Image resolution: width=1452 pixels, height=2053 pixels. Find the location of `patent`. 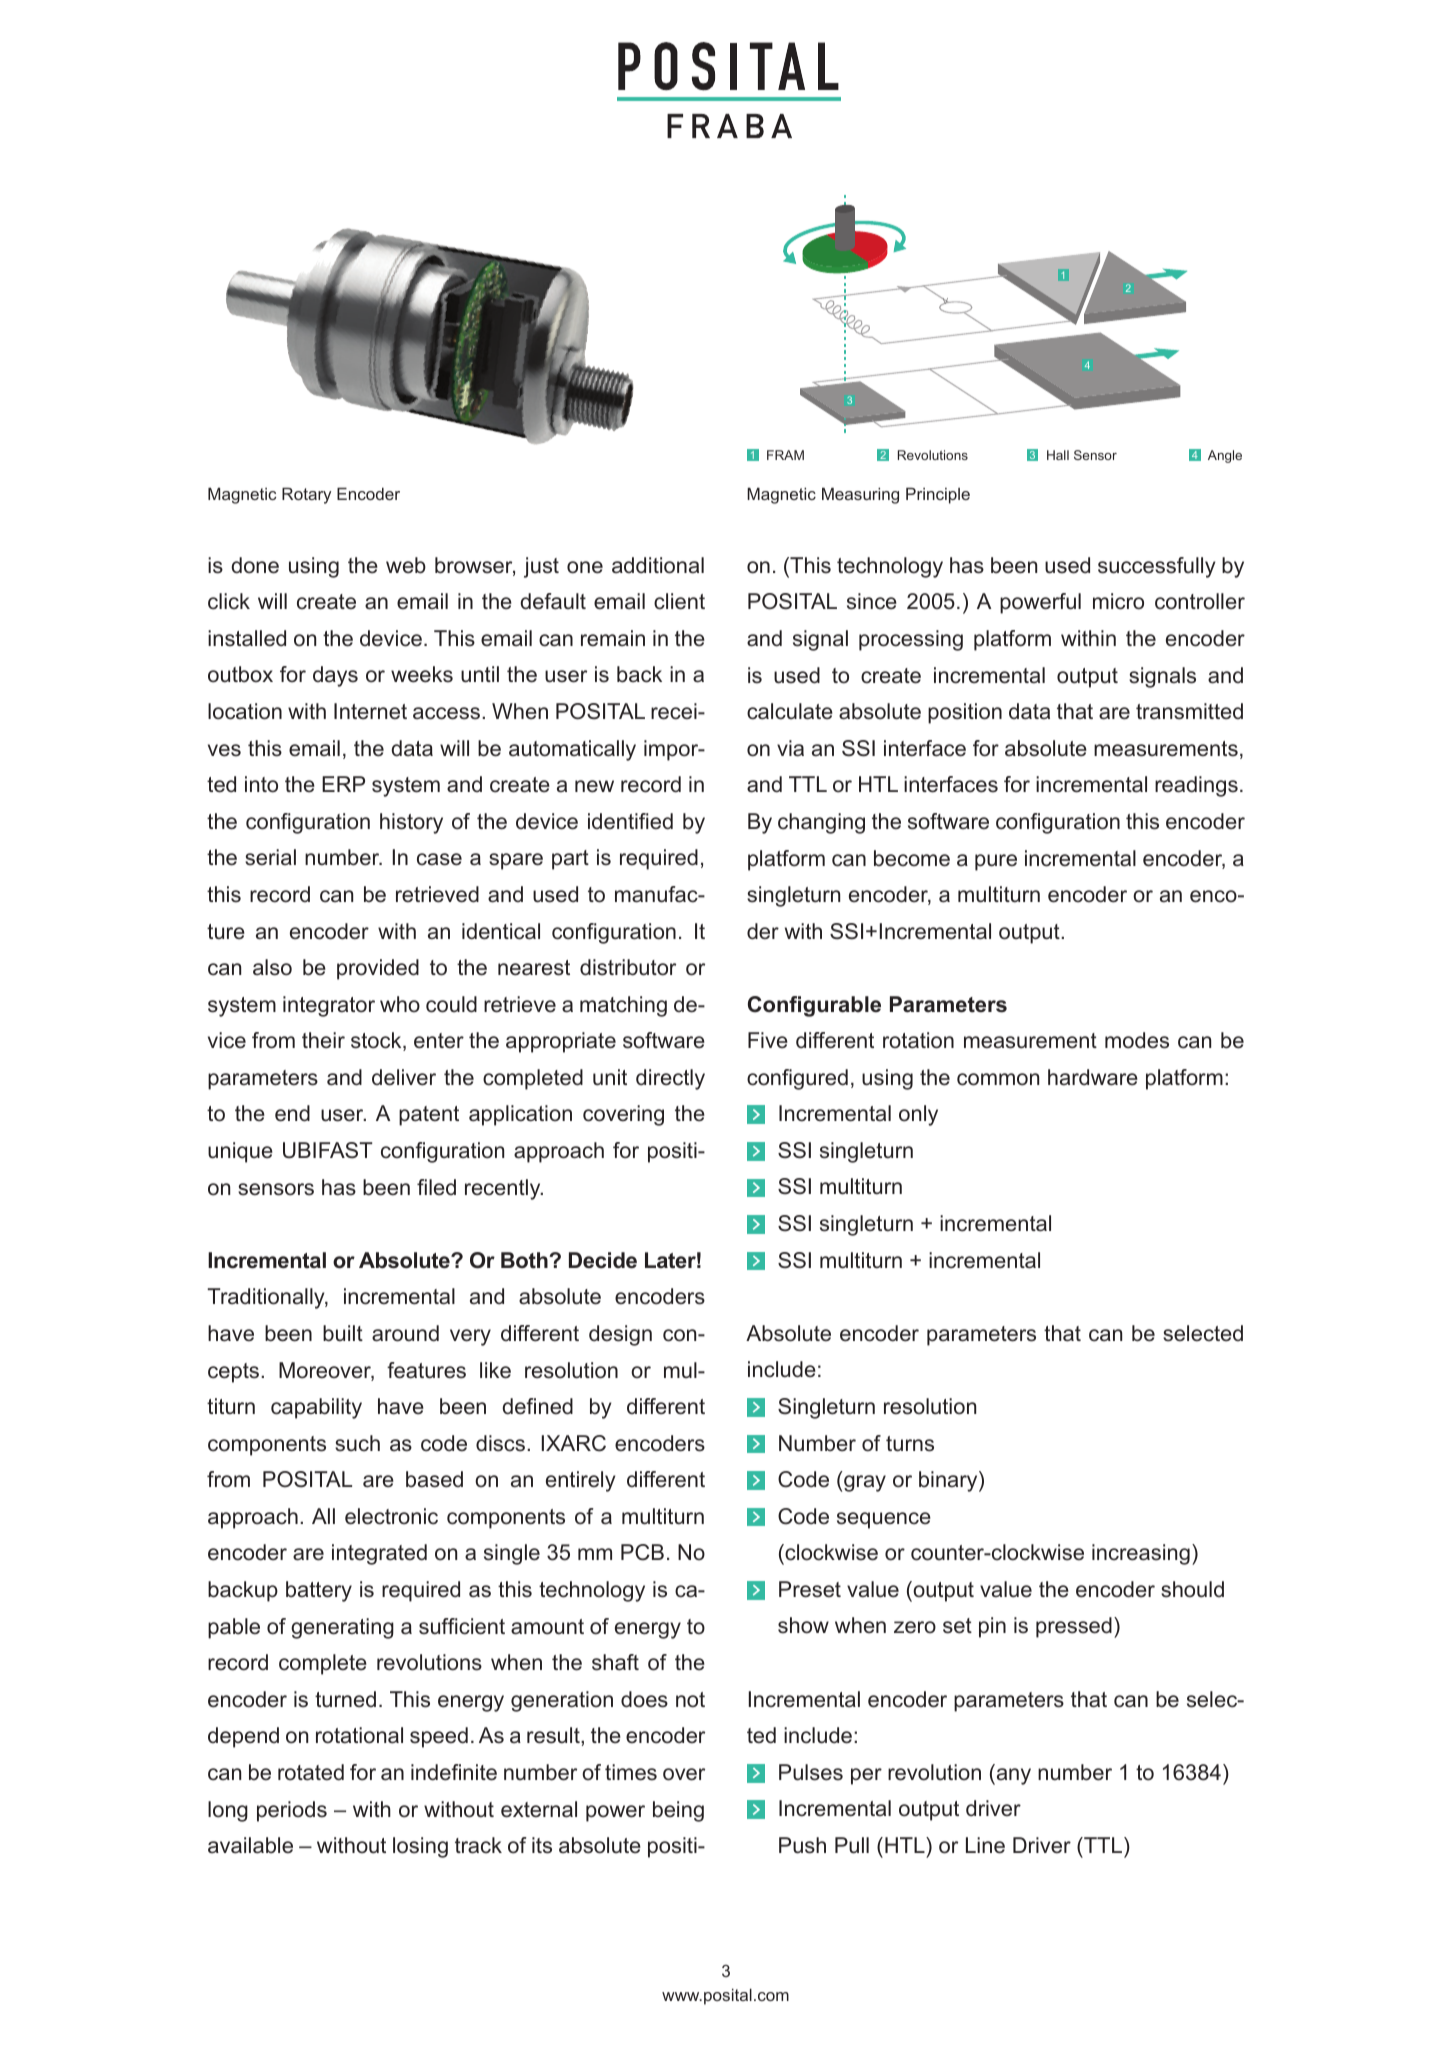

patent is located at coordinates (429, 1116).
